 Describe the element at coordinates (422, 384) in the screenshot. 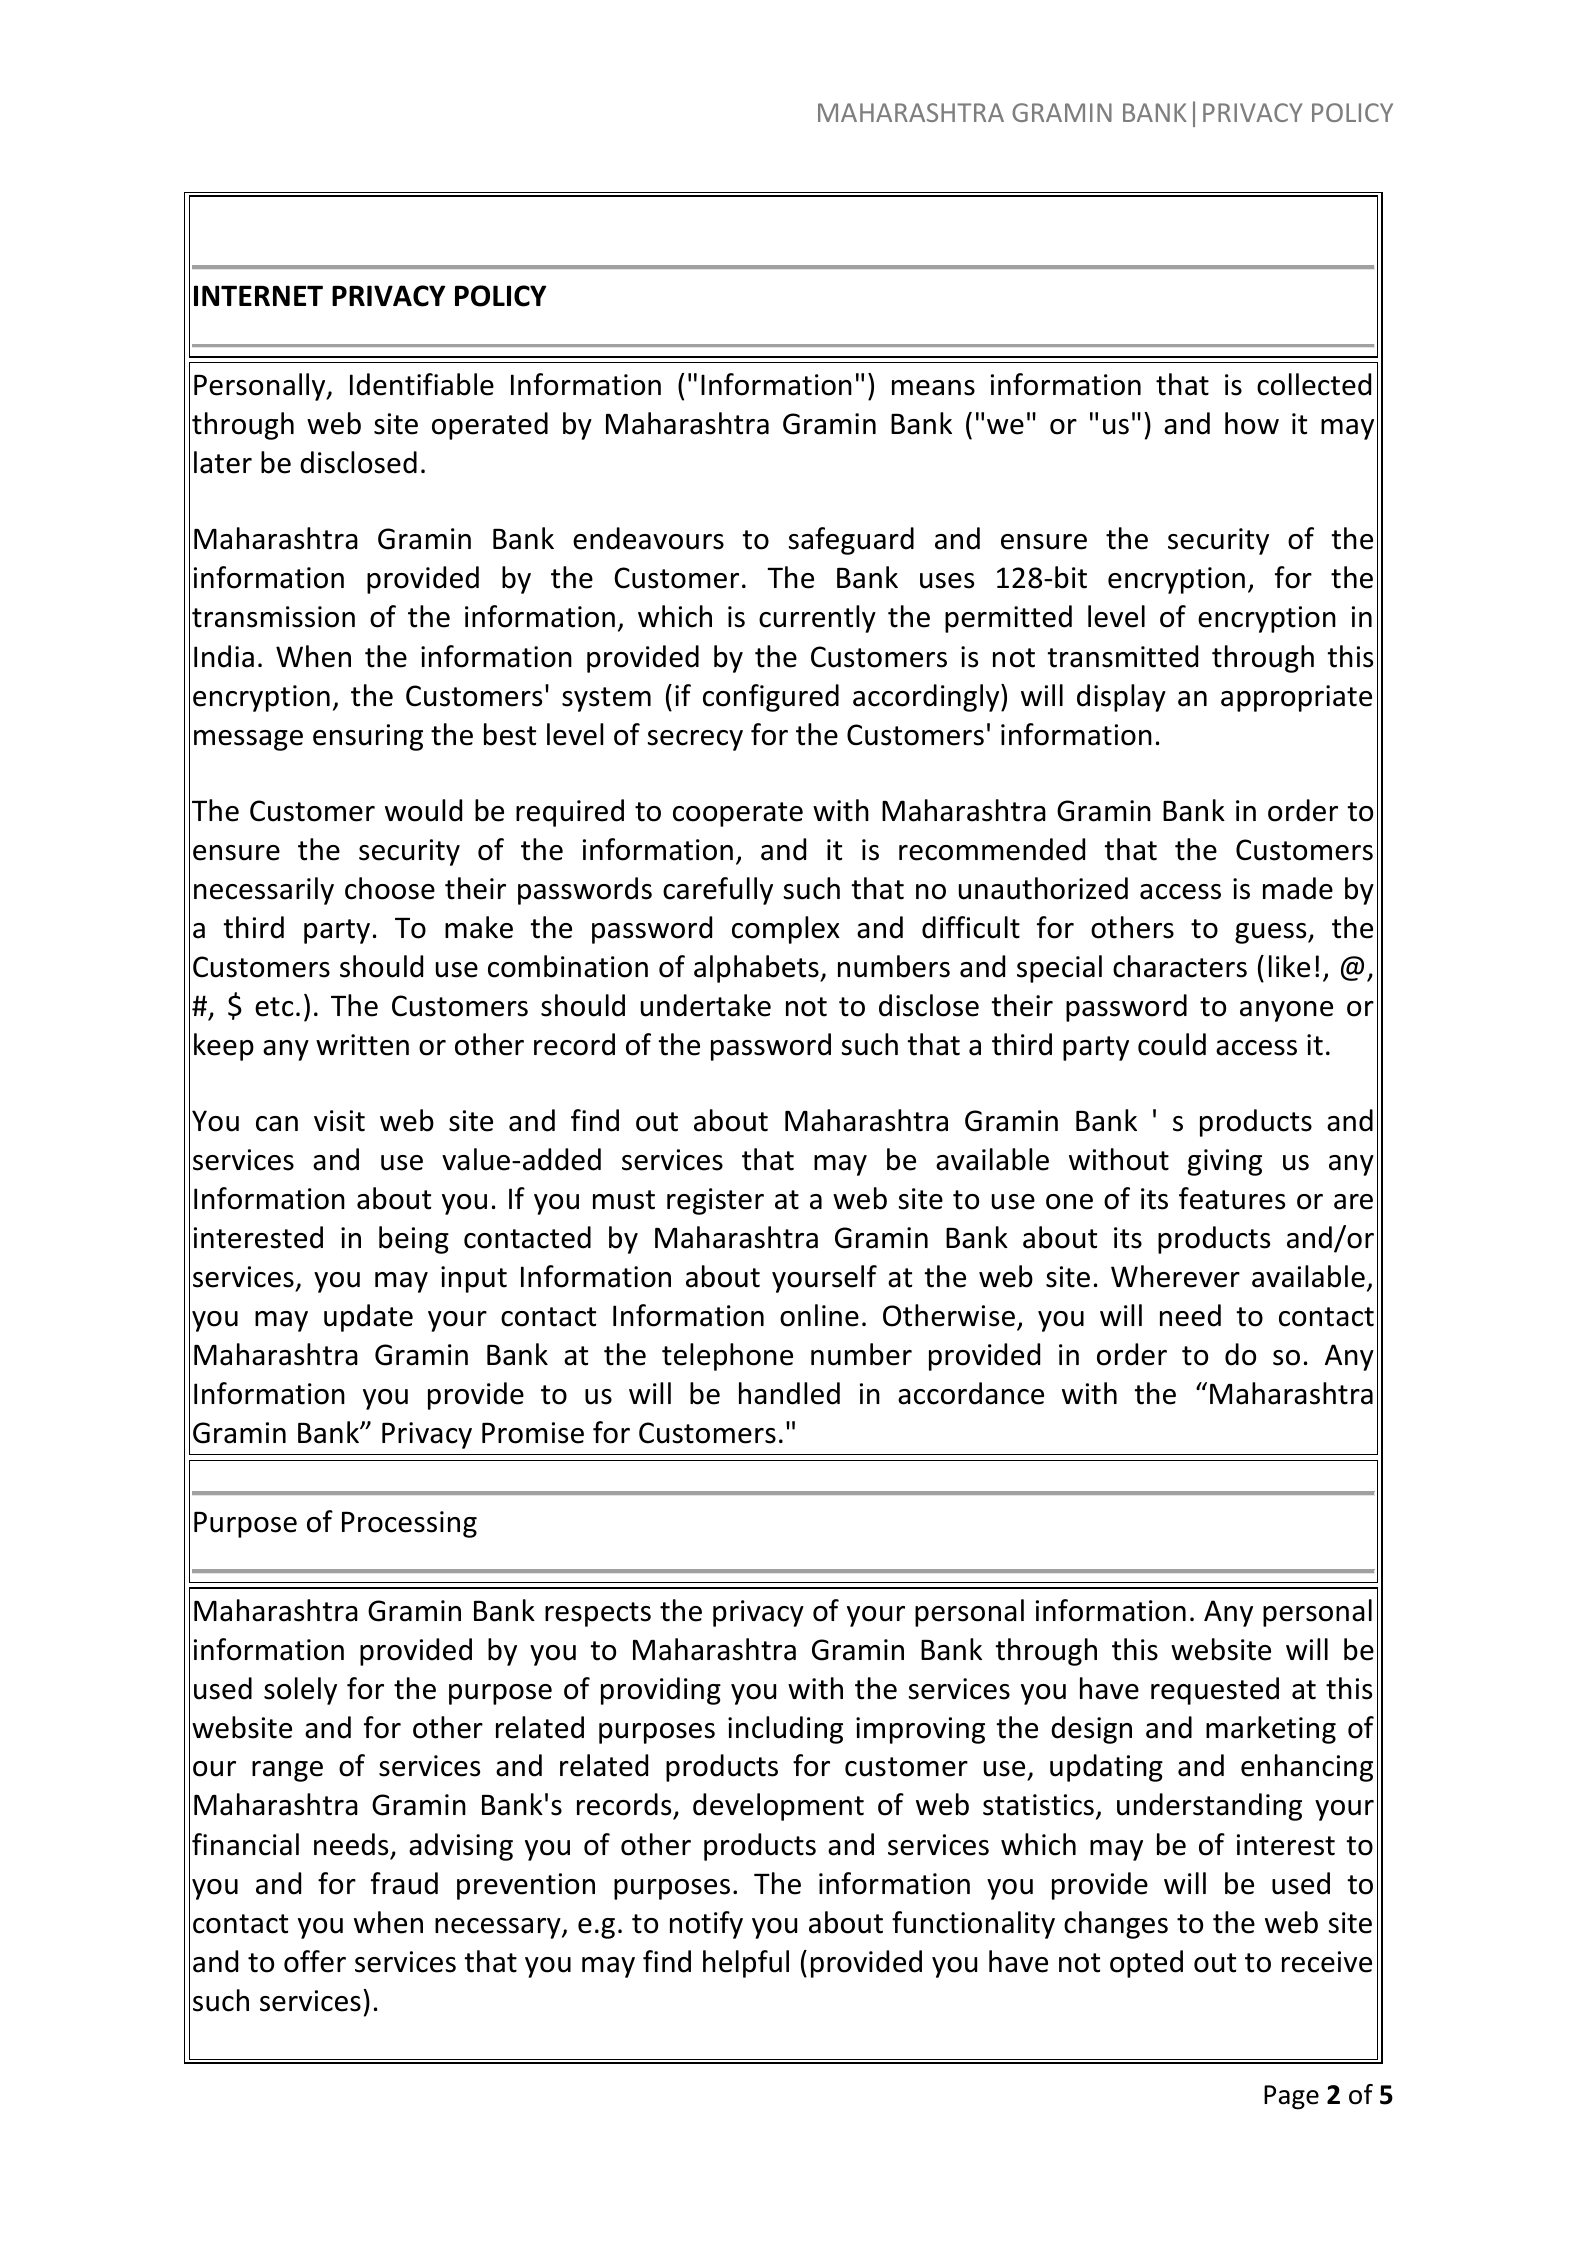

I see `Identifiable` at that location.
